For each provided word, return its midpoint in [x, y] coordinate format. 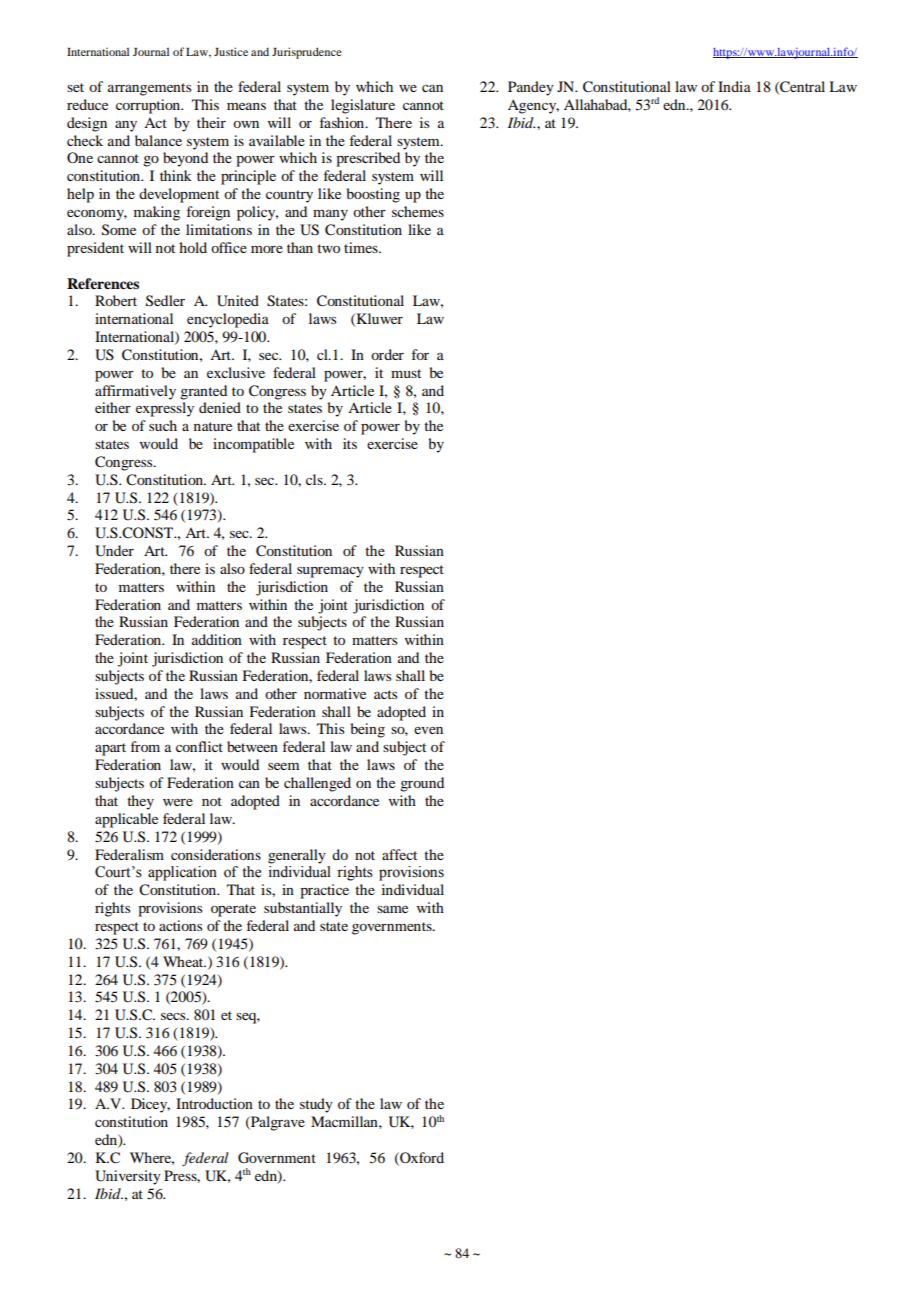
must [406, 373]
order [387, 354]
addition [217, 639]
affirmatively [135, 392]
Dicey [150, 1105]
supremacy [330, 572]
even [428, 730]
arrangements [149, 89]
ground [422, 784]
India [734, 86]
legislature [363, 106]
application [182, 873]
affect [399, 854]
